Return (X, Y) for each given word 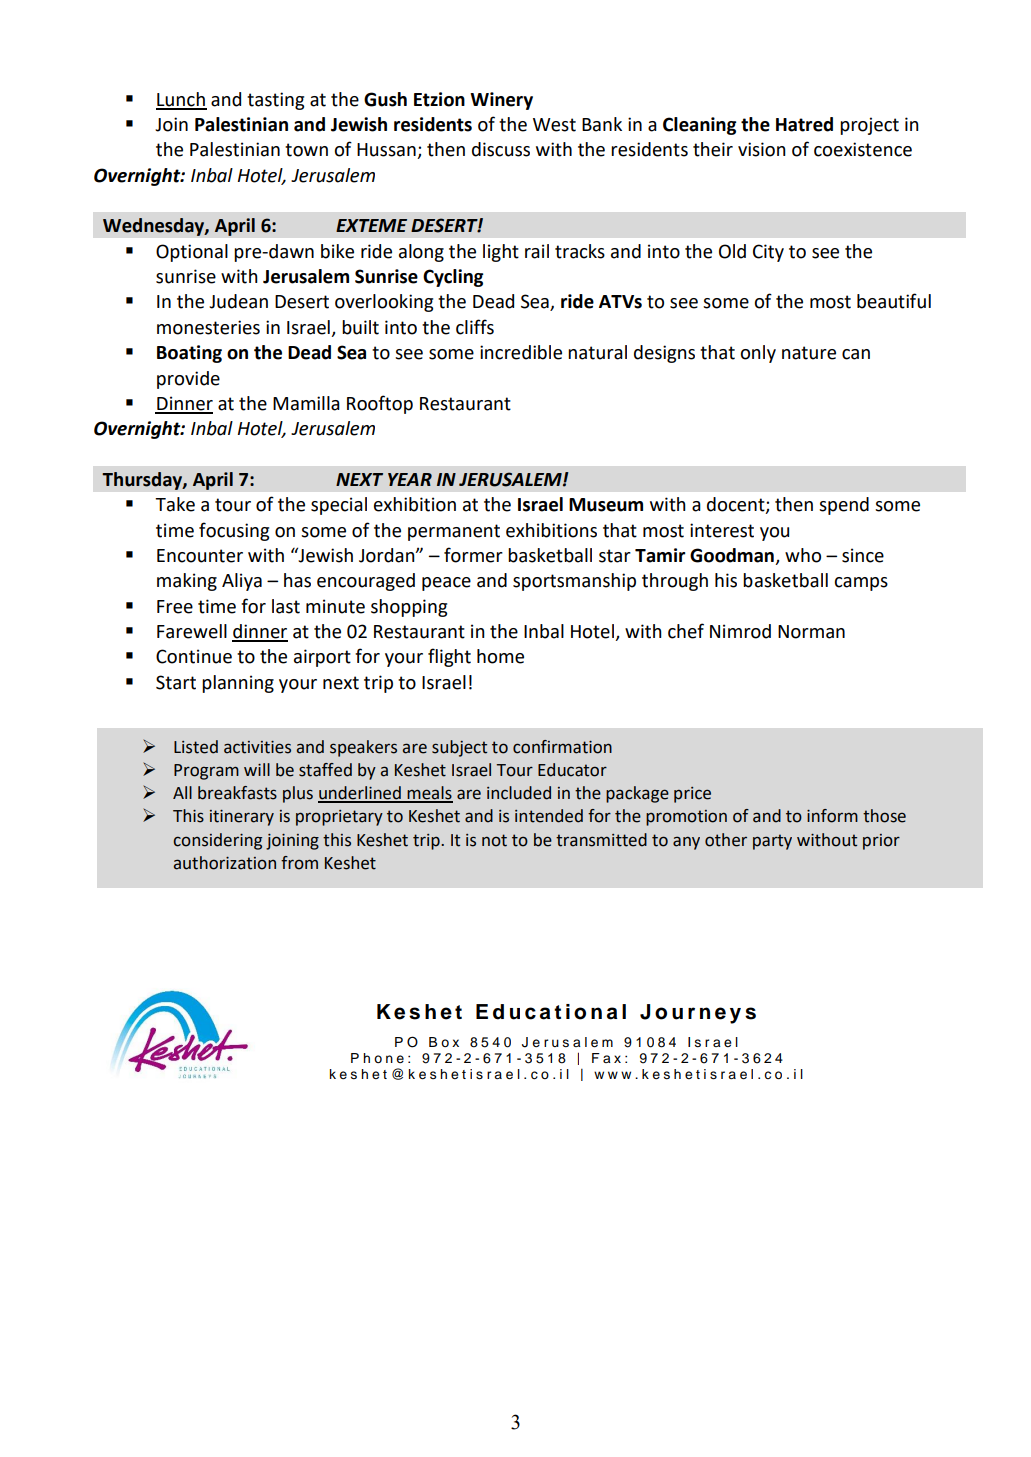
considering (217, 841)
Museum (606, 505)
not (494, 840)
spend (844, 506)
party (772, 842)
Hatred (804, 124)
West (554, 125)
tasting (275, 101)
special (339, 506)
